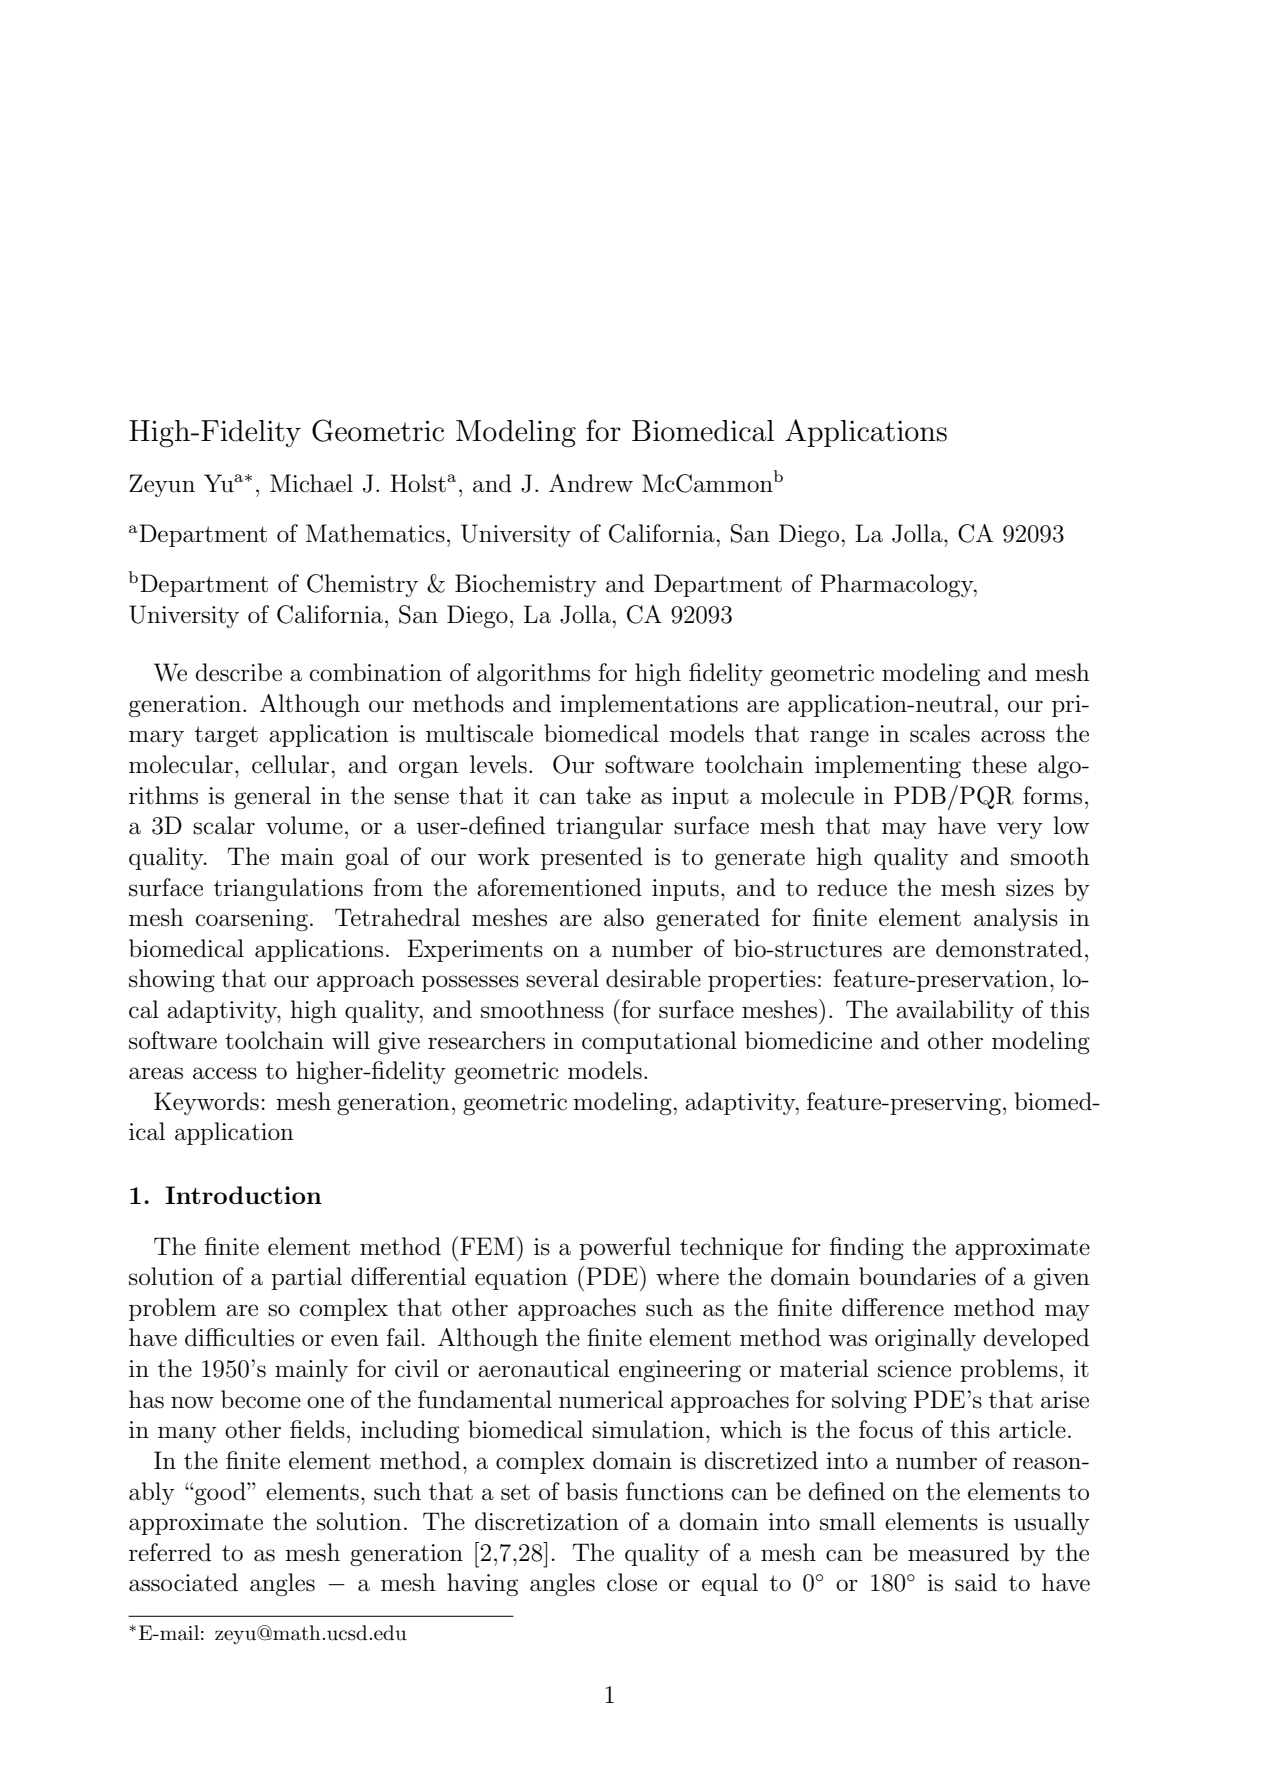 This screenshot has height=1785, width=1262. What do you see at coordinates (239, 1337) in the screenshot?
I see `difficulties` at bounding box center [239, 1337].
